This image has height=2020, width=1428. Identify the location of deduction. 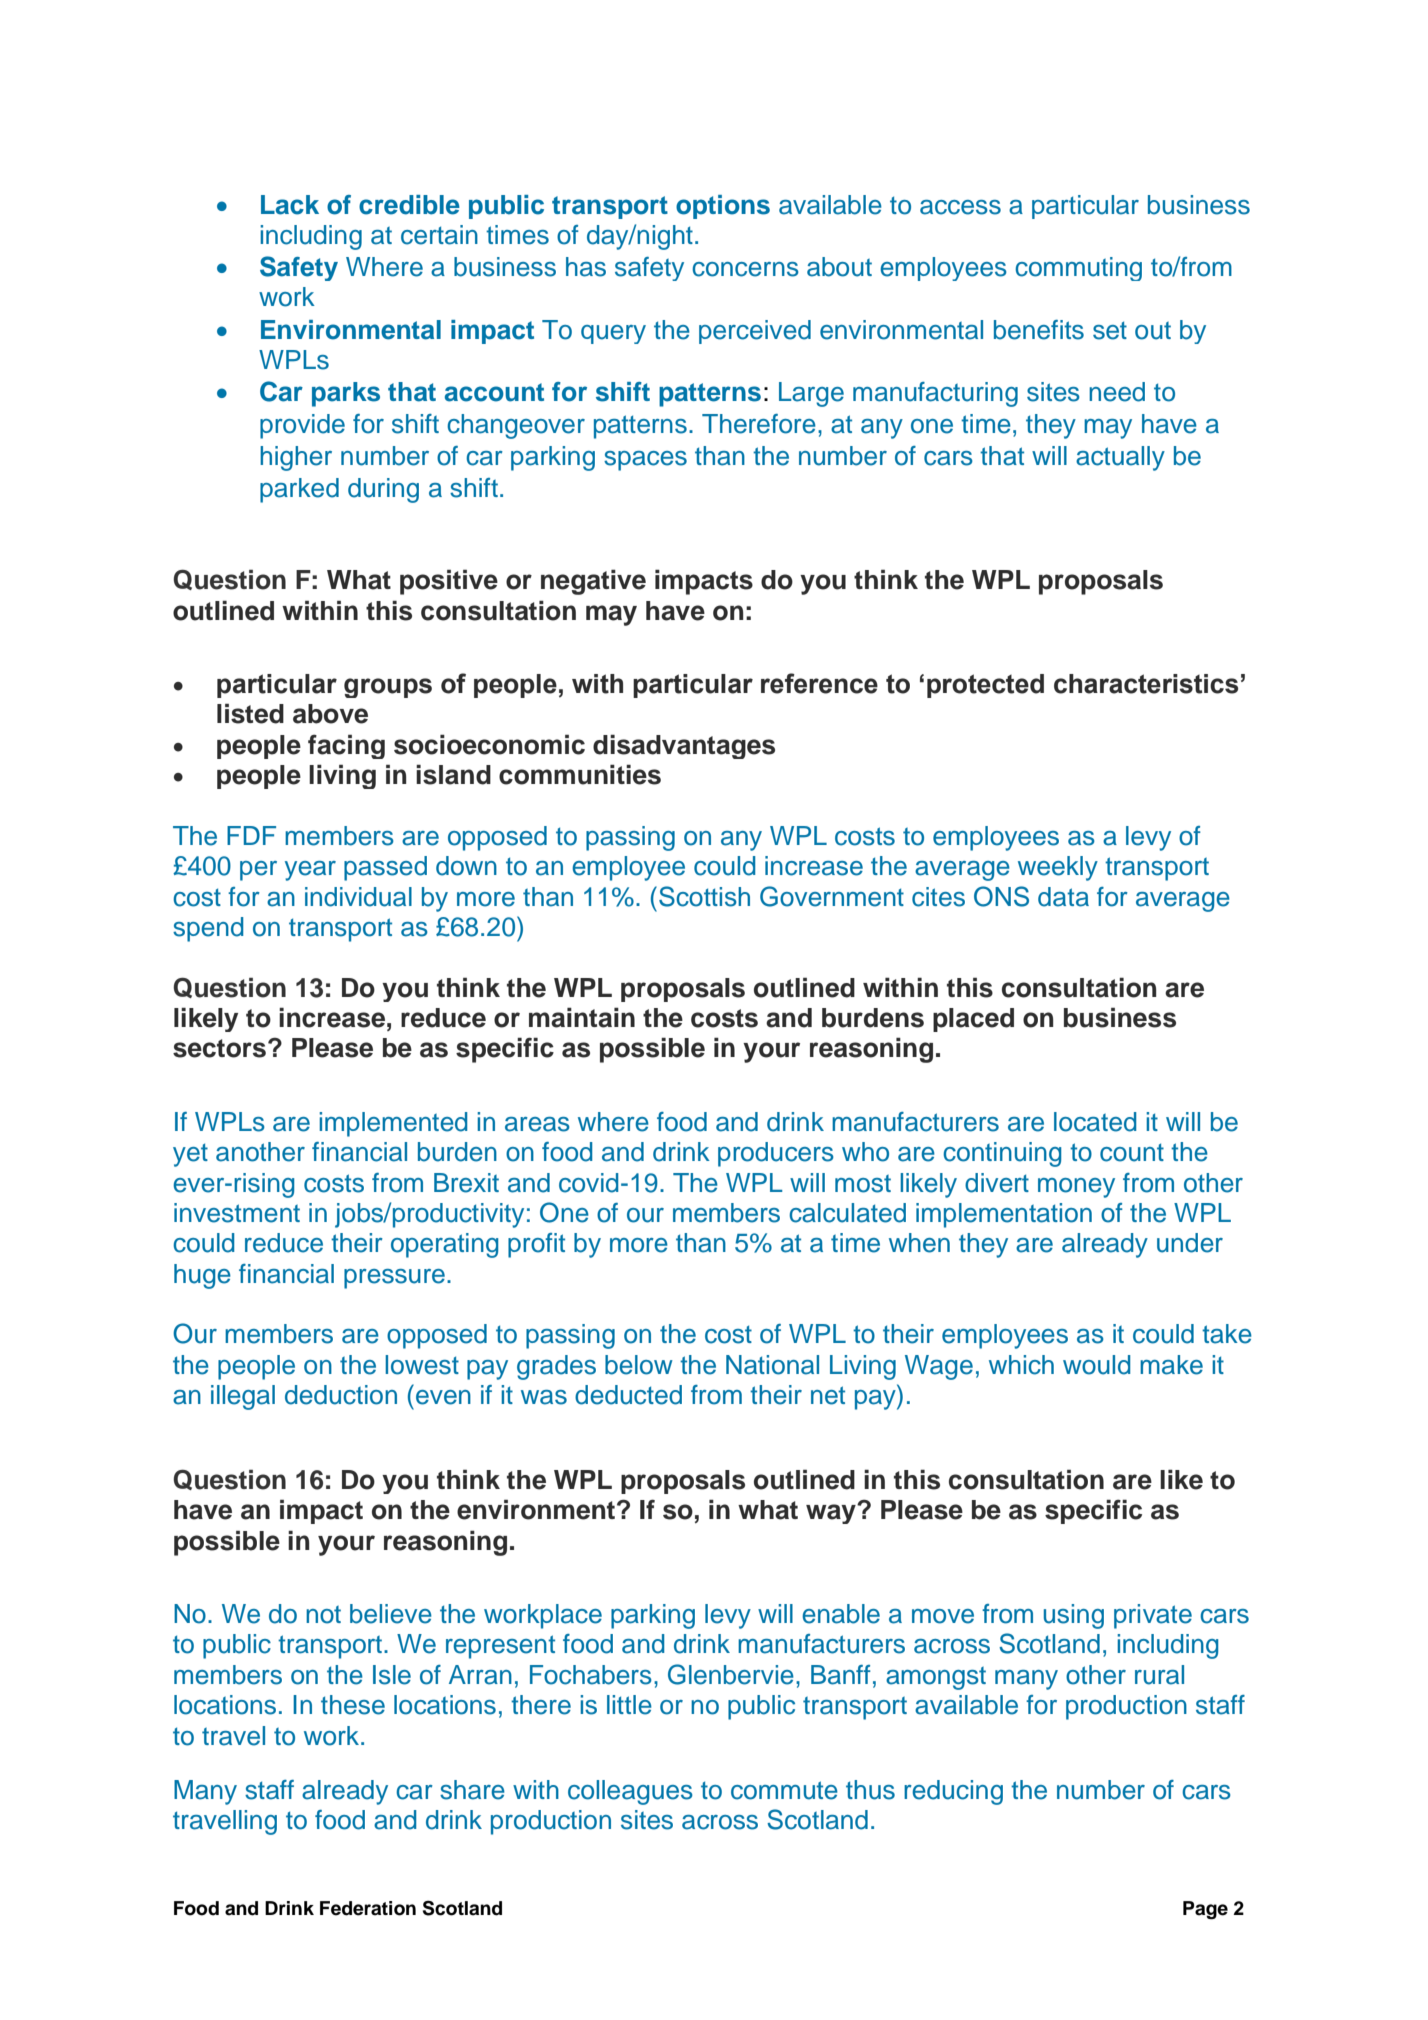
(341, 1395).
